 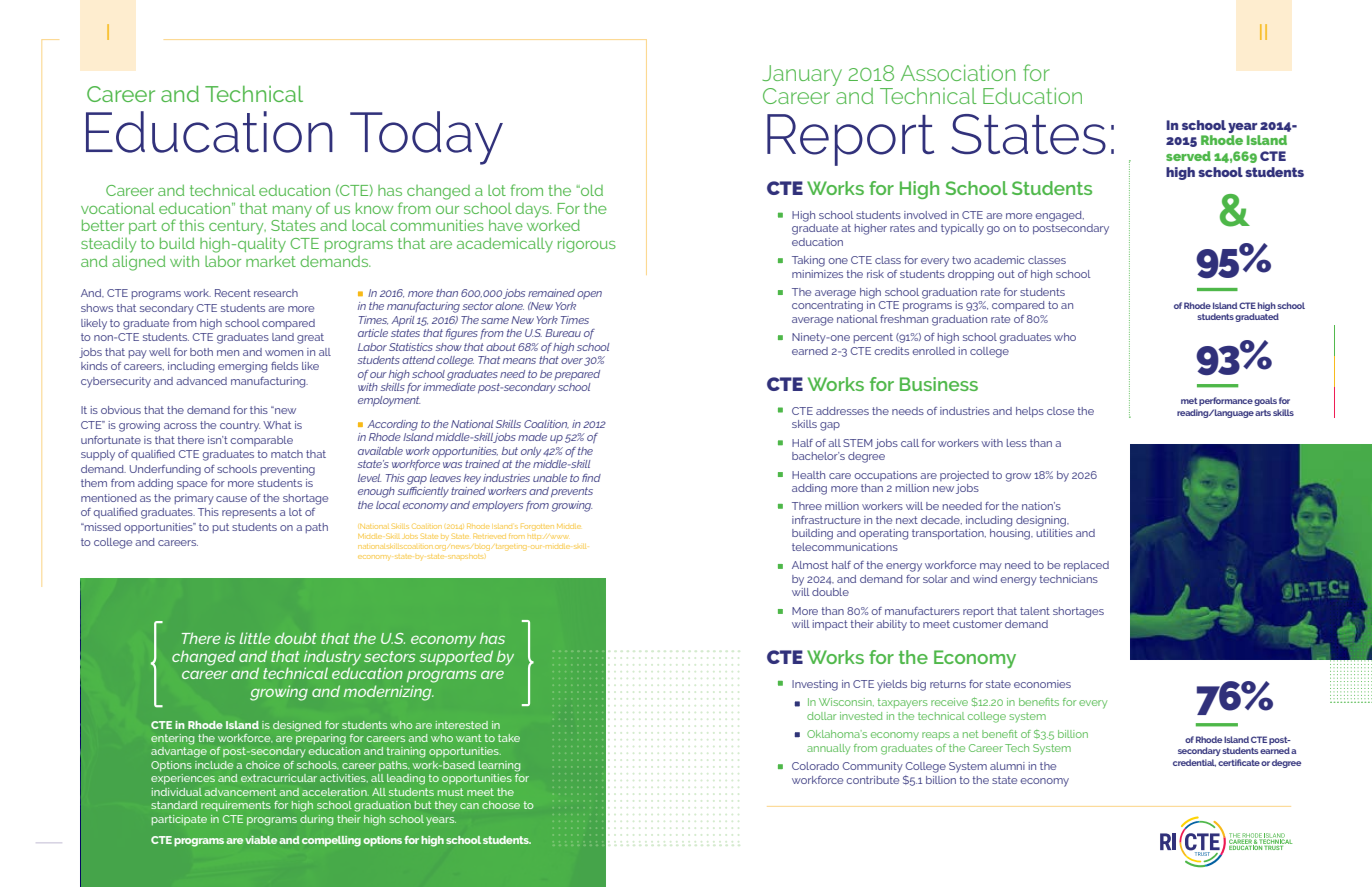 What do you see at coordinates (958, 73) in the document?
I see `Association` at bounding box center [958, 73].
